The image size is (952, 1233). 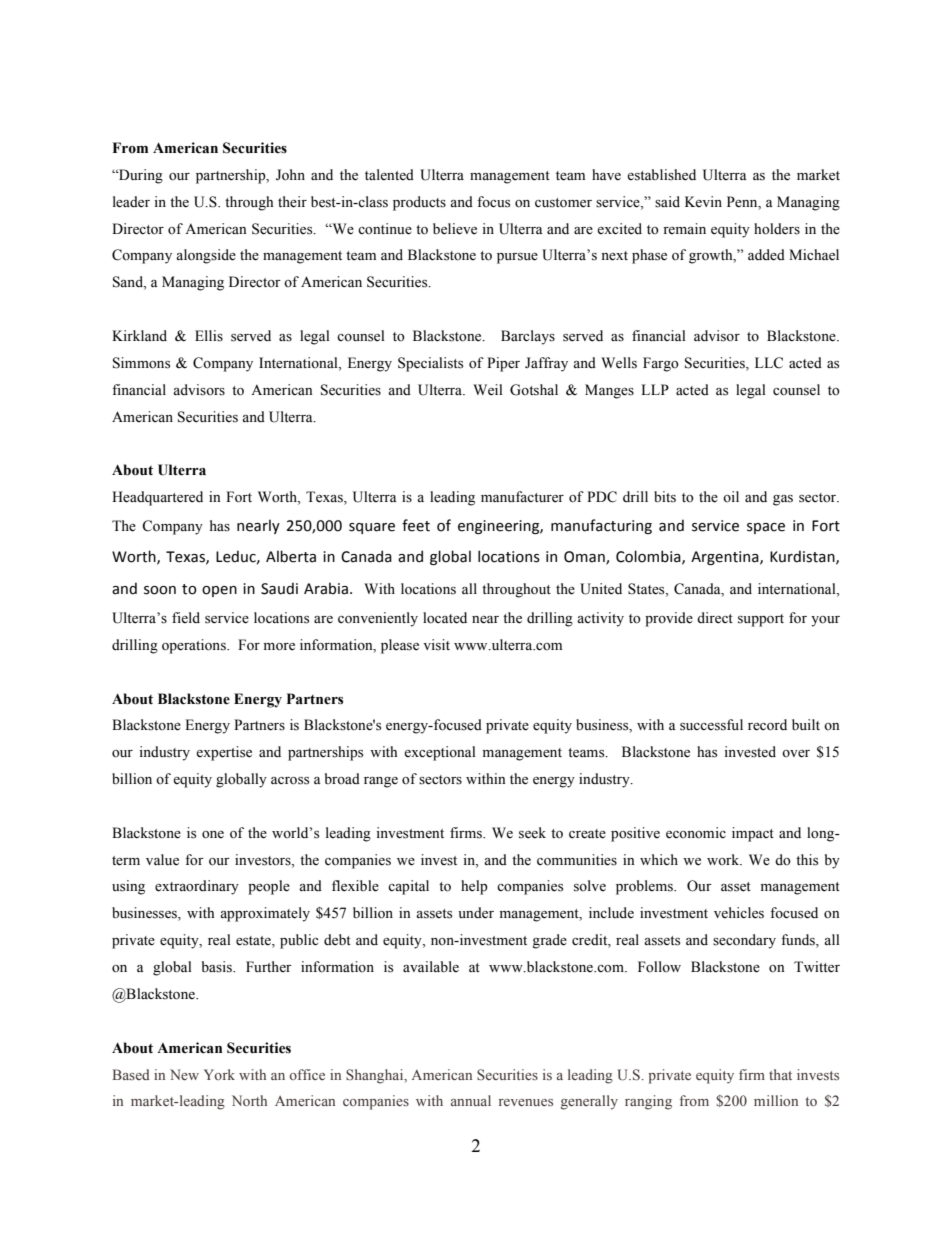 I want to click on believe, so click(x=455, y=229).
